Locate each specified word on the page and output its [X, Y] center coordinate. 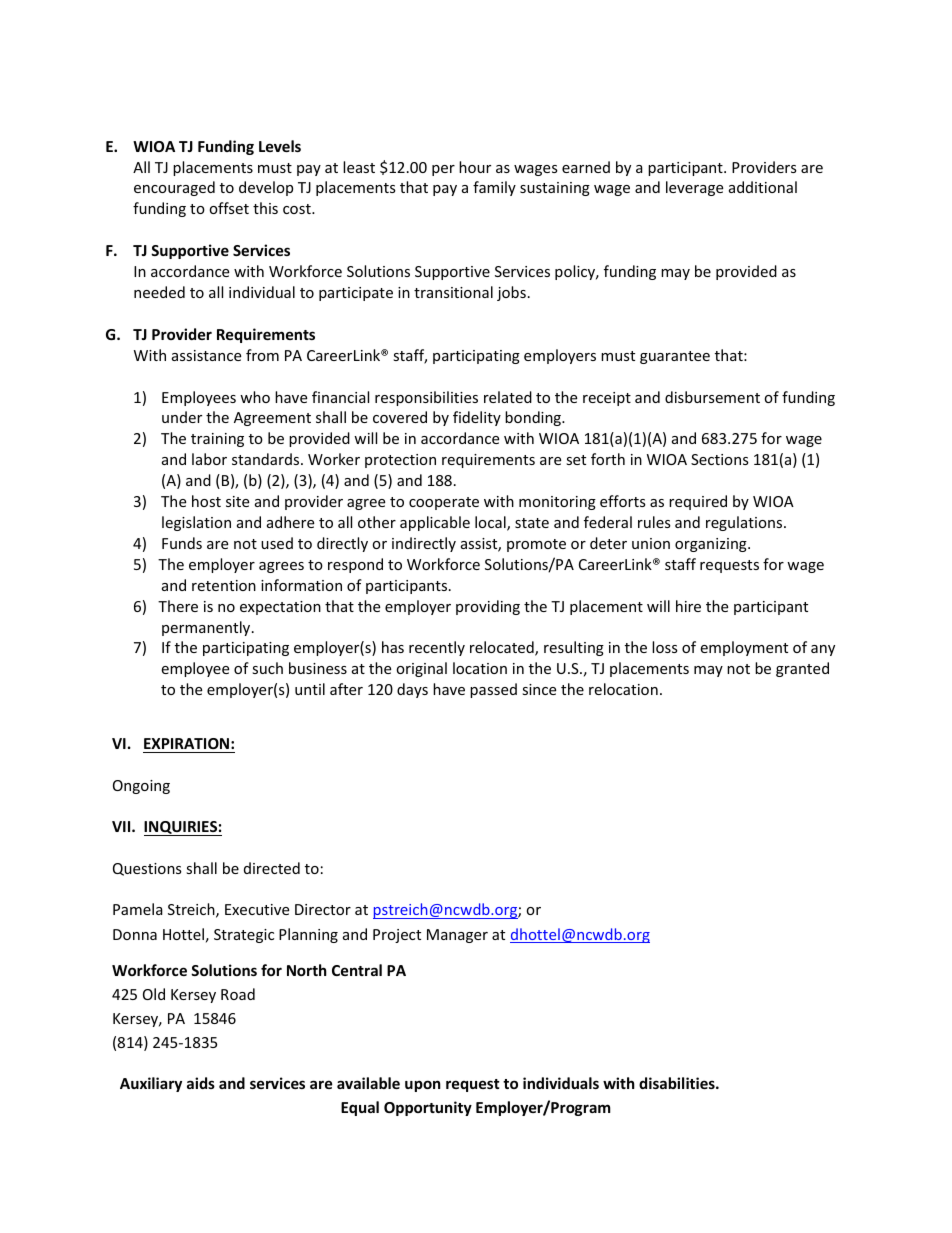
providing [488, 607]
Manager [457, 936]
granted [802, 669]
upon [423, 1086]
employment [744, 648]
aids [201, 1083]
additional [763, 187]
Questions [147, 869]
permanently [207, 628]
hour [475, 167]
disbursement [712, 397]
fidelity [477, 418]
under [182, 417]
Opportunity [428, 1108]
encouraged [174, 188]
